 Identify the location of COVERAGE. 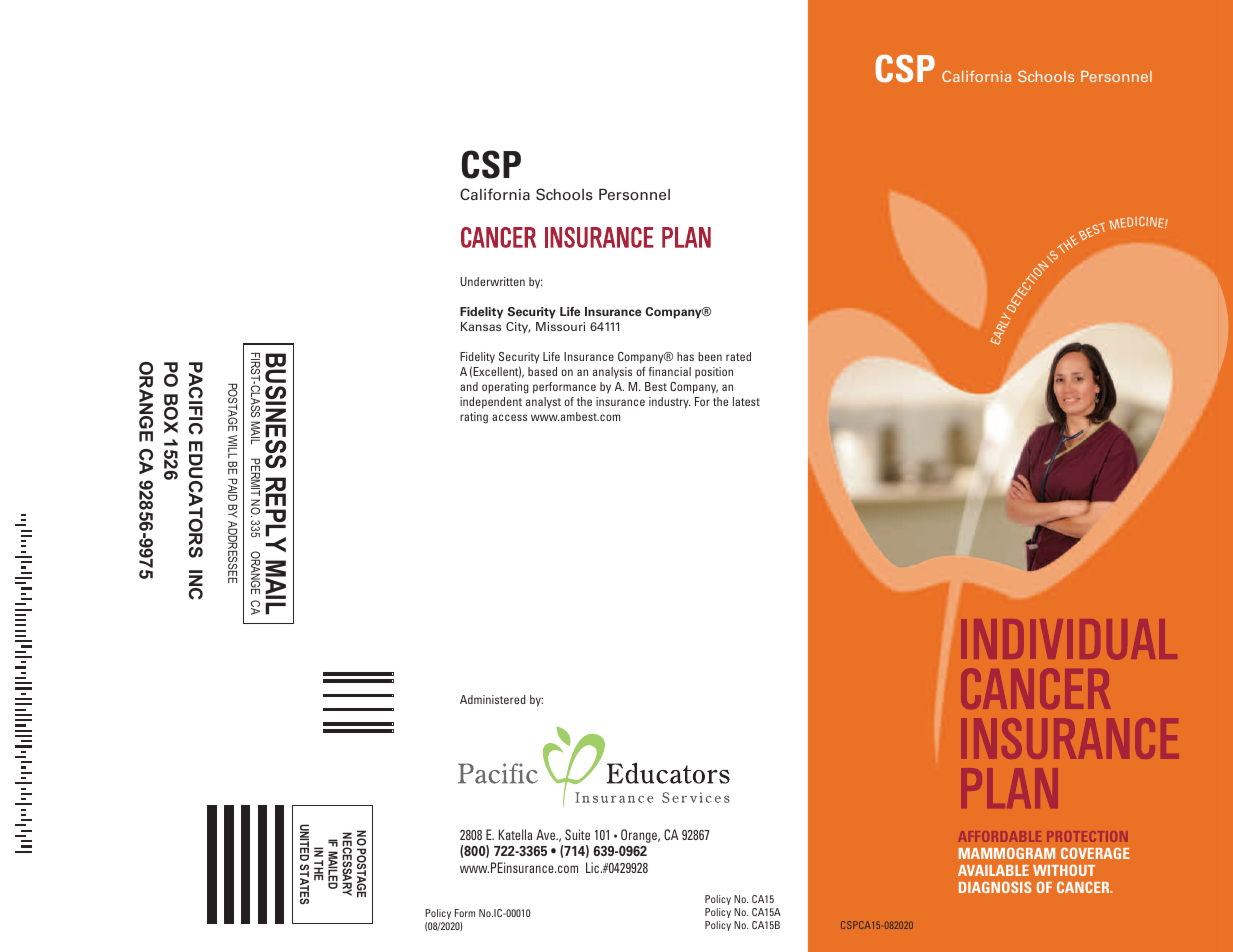
(1095, 853).
